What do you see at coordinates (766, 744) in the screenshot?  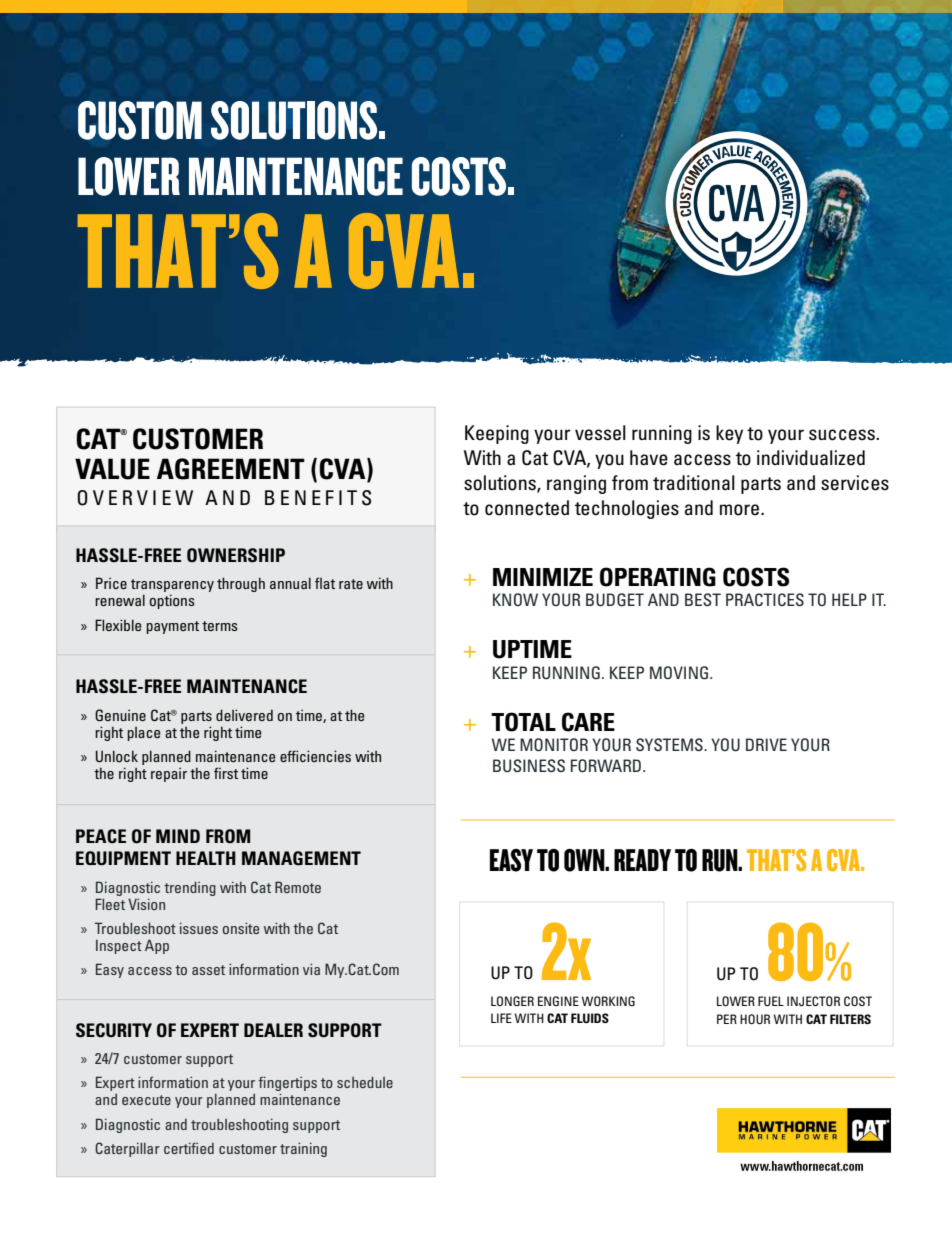 I see `DRIVE` at bounding box center [766, 744].
